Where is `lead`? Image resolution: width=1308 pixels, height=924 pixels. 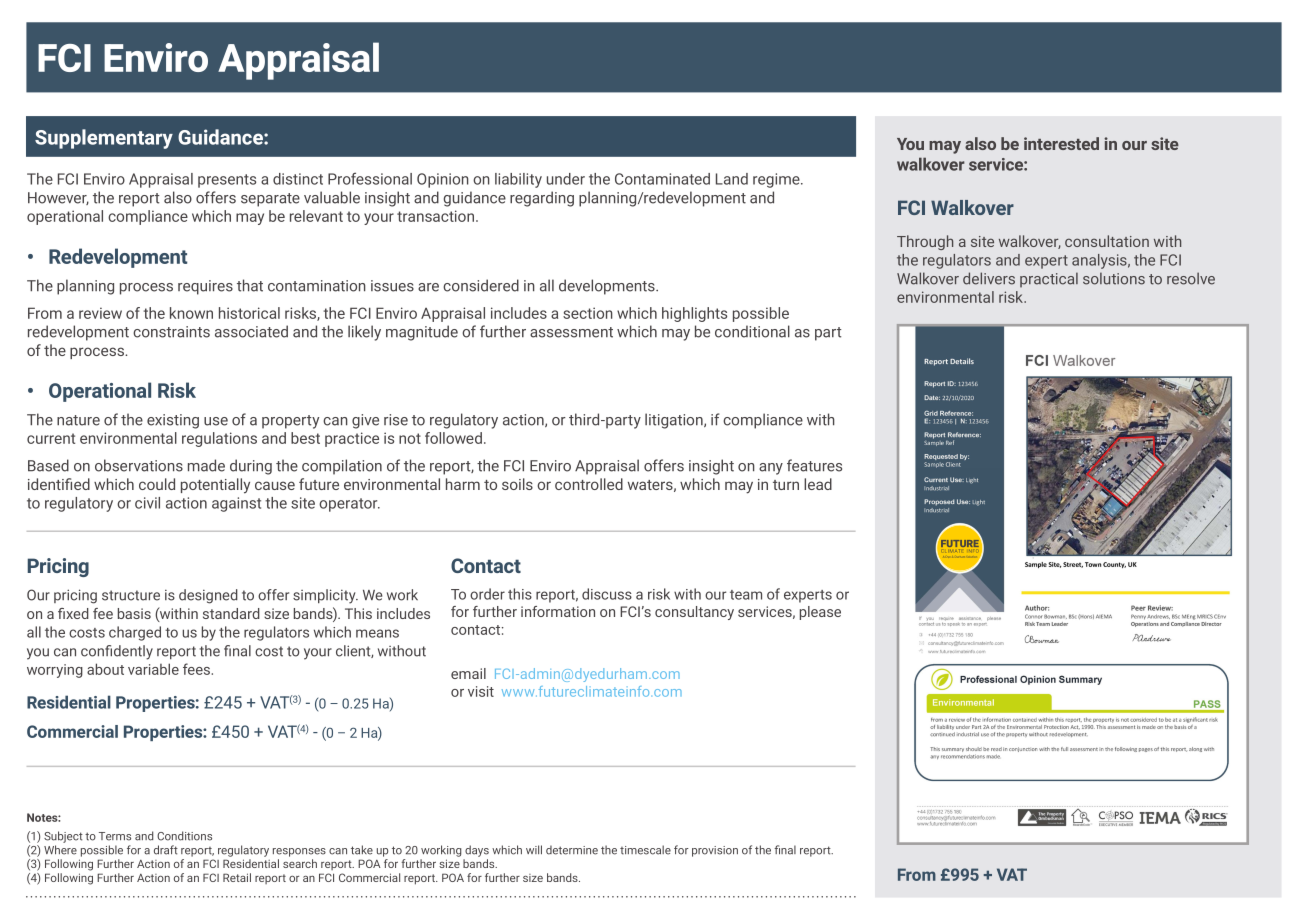 lead is located at coordinates (818, 484).
